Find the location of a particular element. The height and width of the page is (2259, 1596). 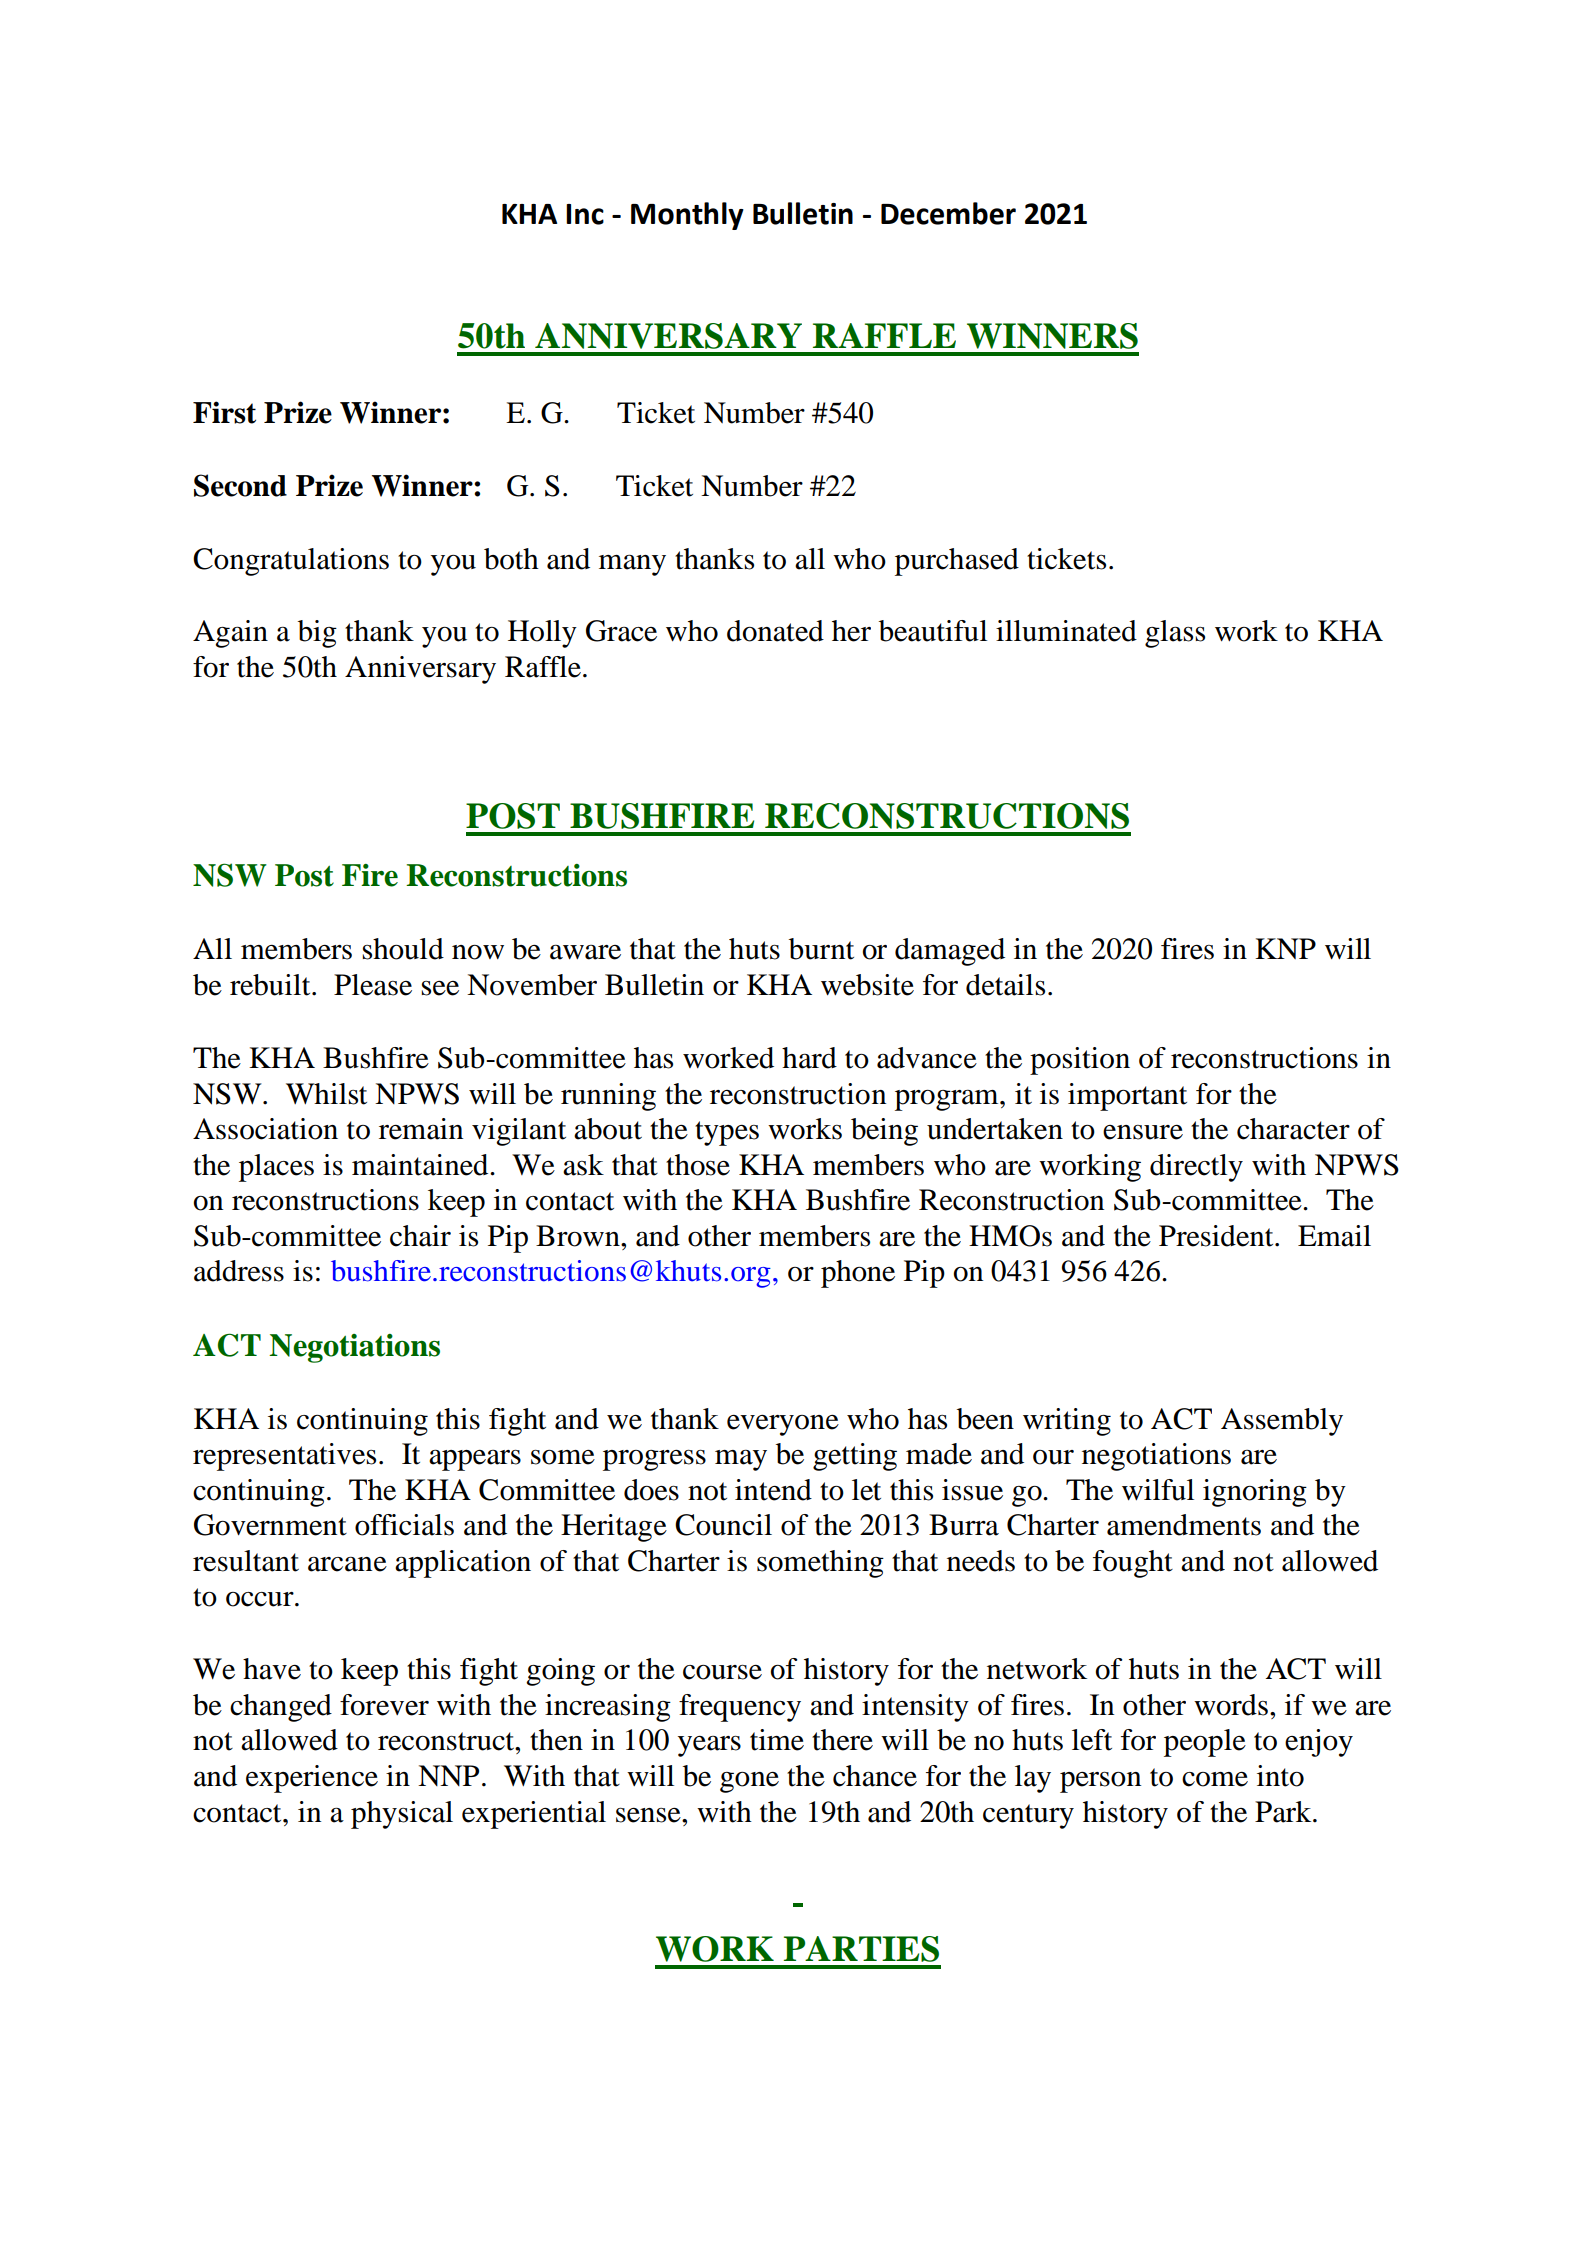

physical is located at coordinates (402, 1815).
